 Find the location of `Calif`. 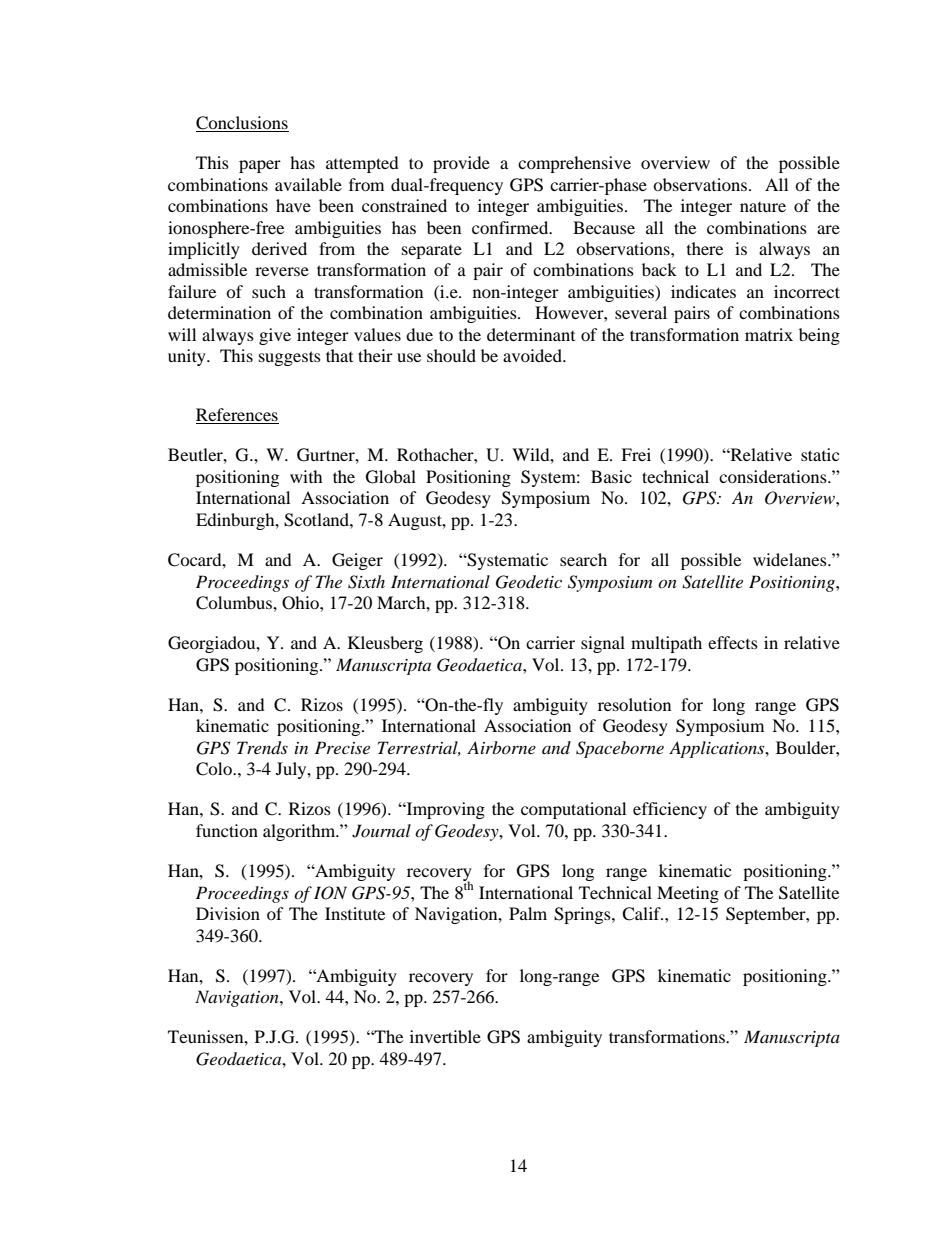

Calif is located at coordinates (642, 914).
